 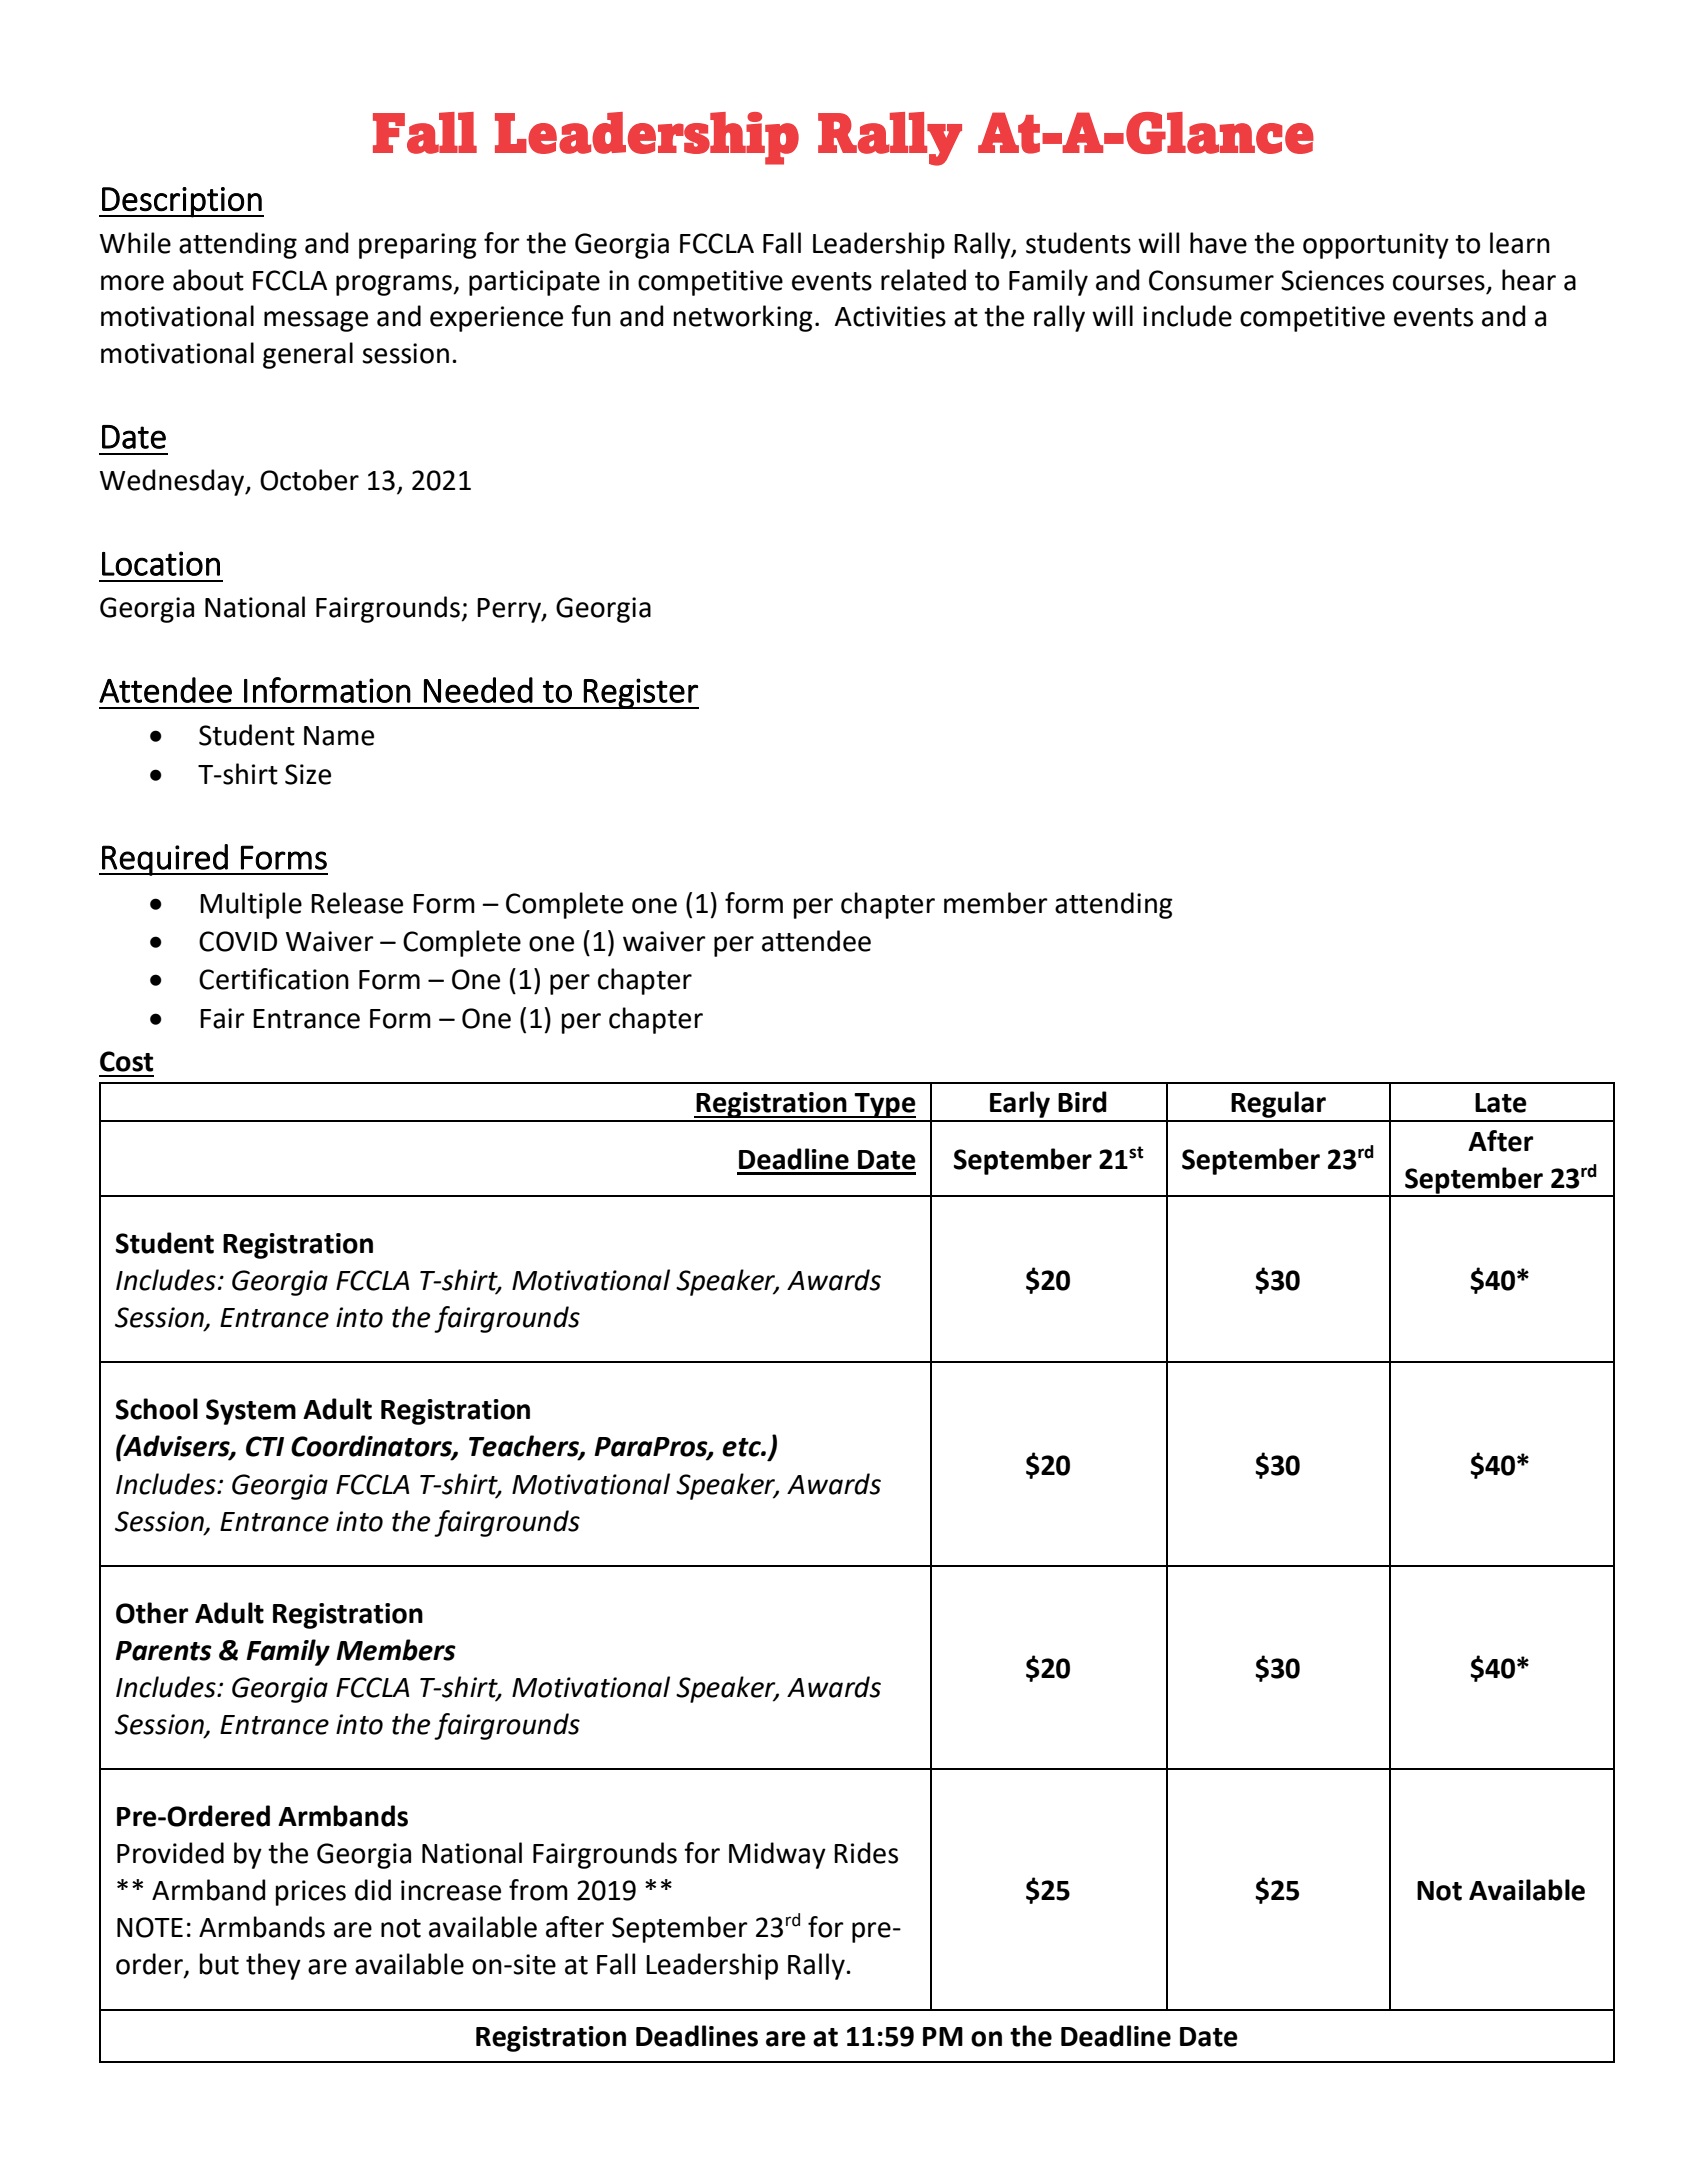 I want to click on Register, so click(x=640, y=693).
